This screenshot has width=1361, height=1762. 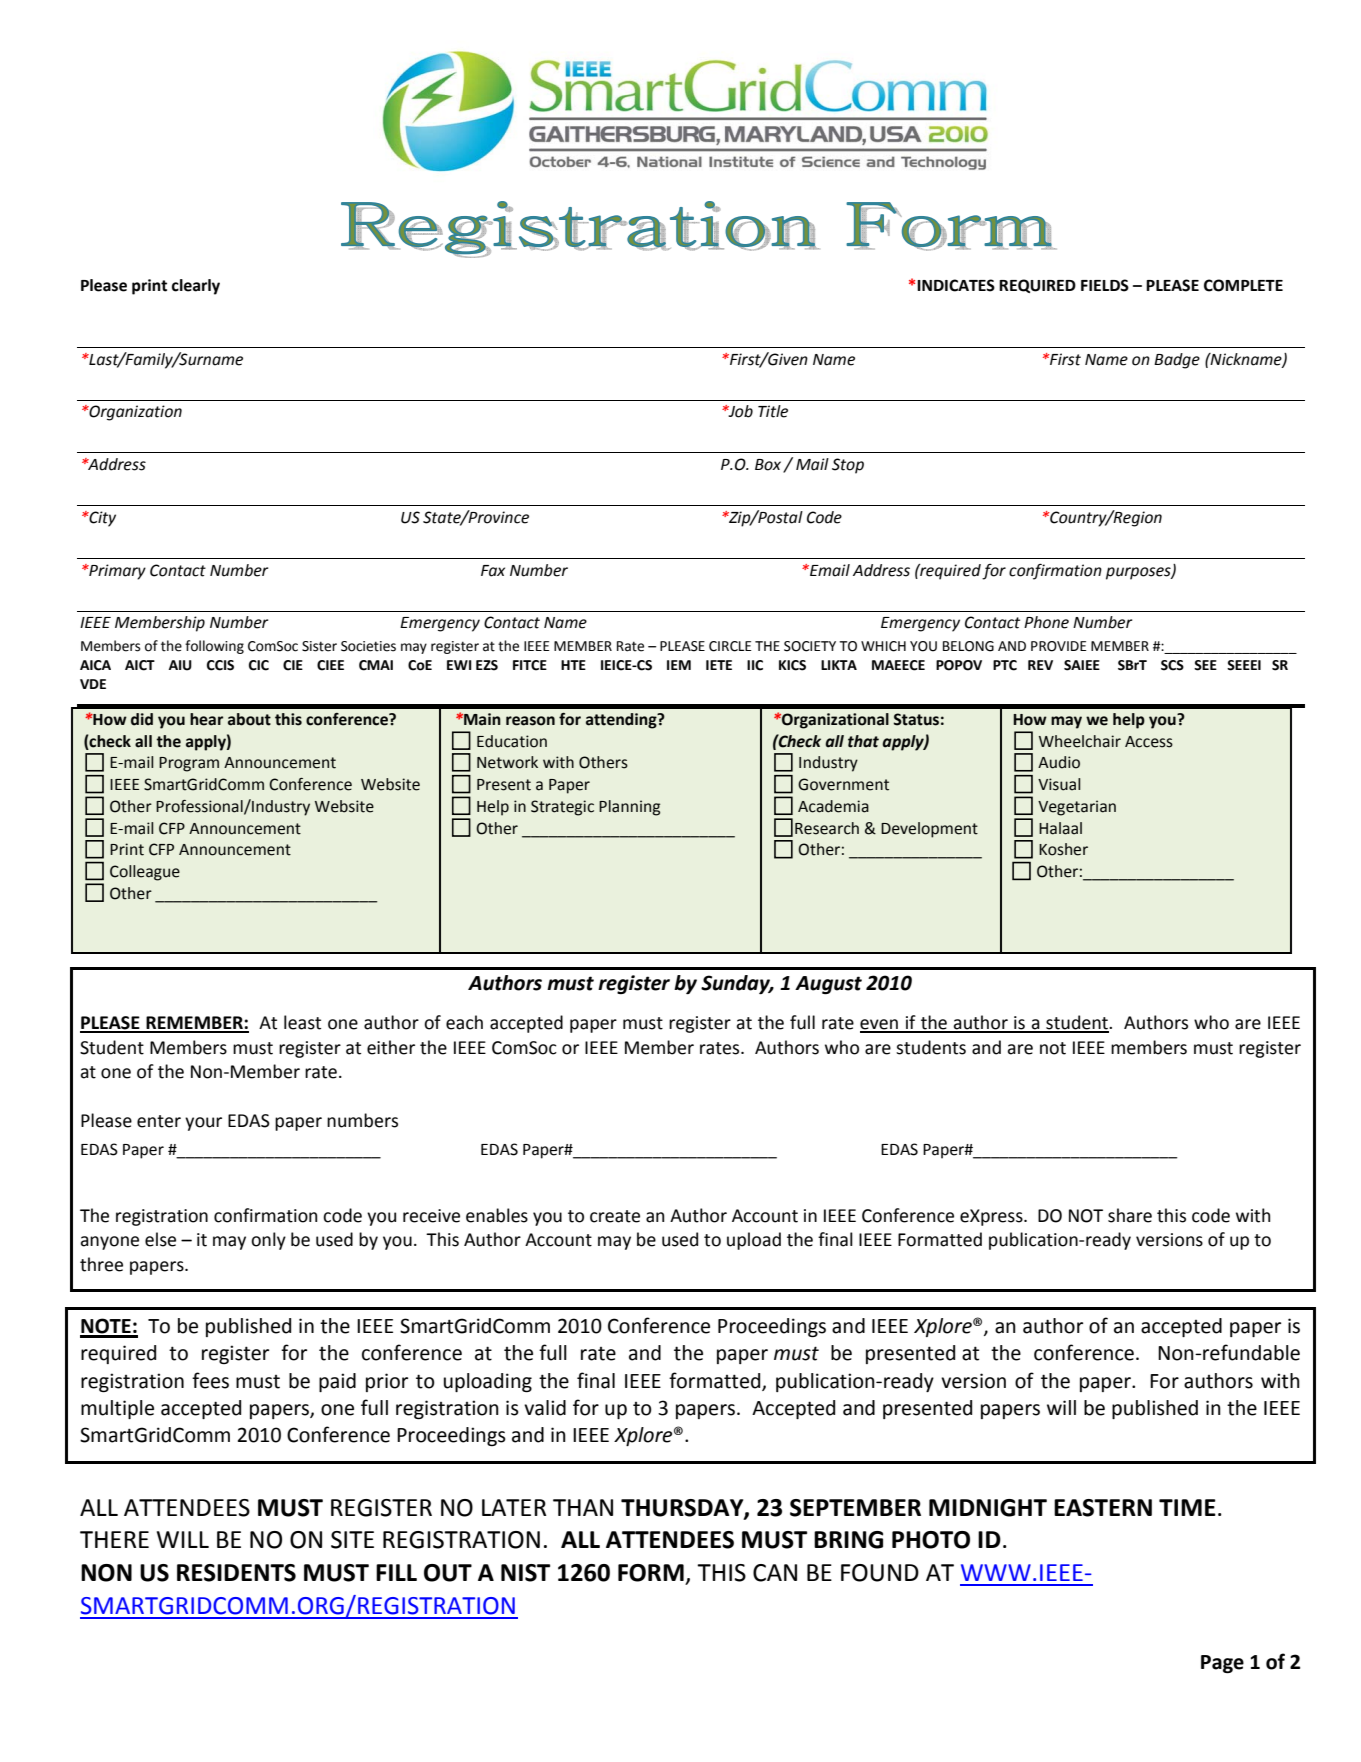 I want to click on clearly, so click(x=196, y=287).
